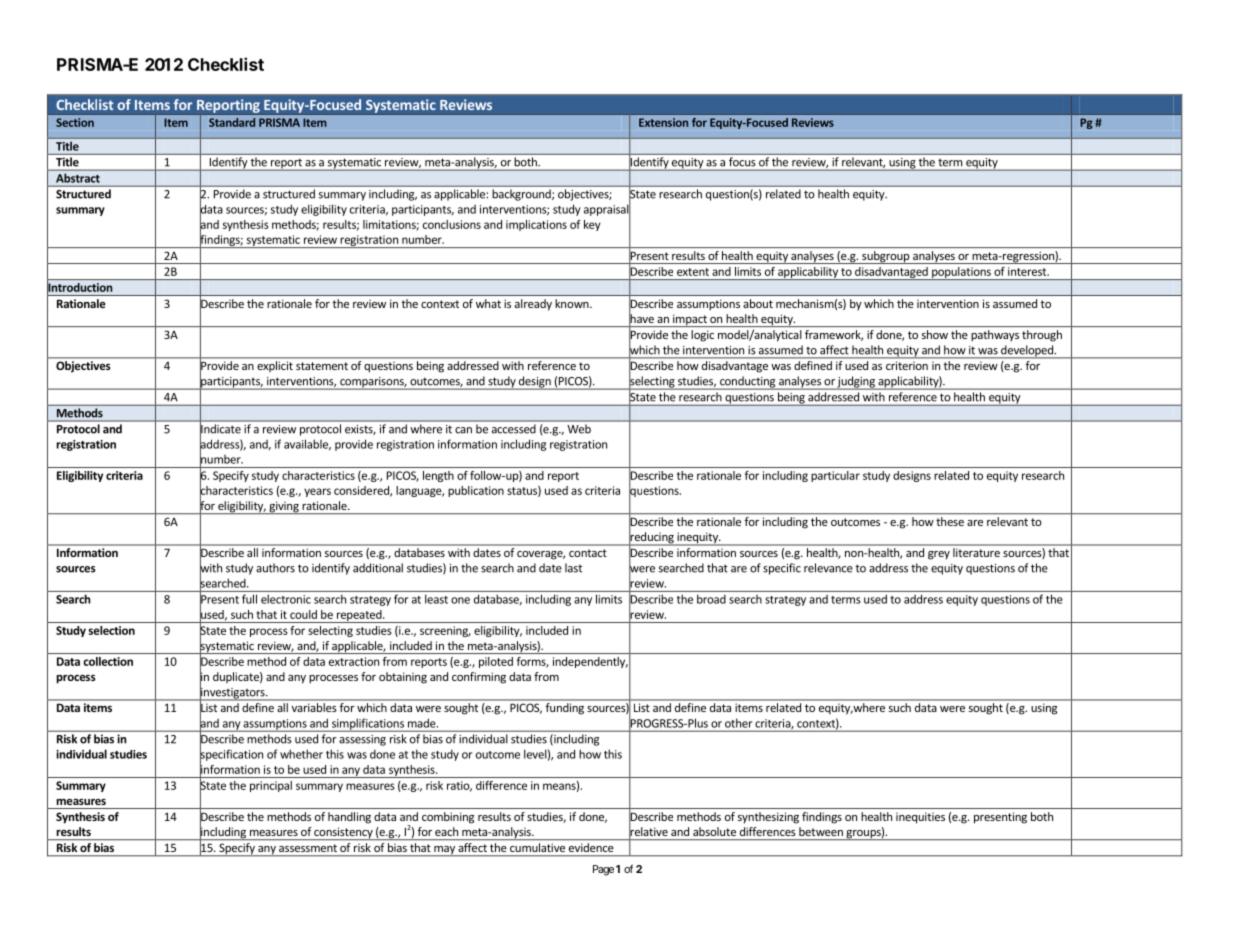 This image has width=1233, height=952. What do you see at coordinates (886, 257) in the image?
I see `subgroup` at bounding box center [886, 257].
